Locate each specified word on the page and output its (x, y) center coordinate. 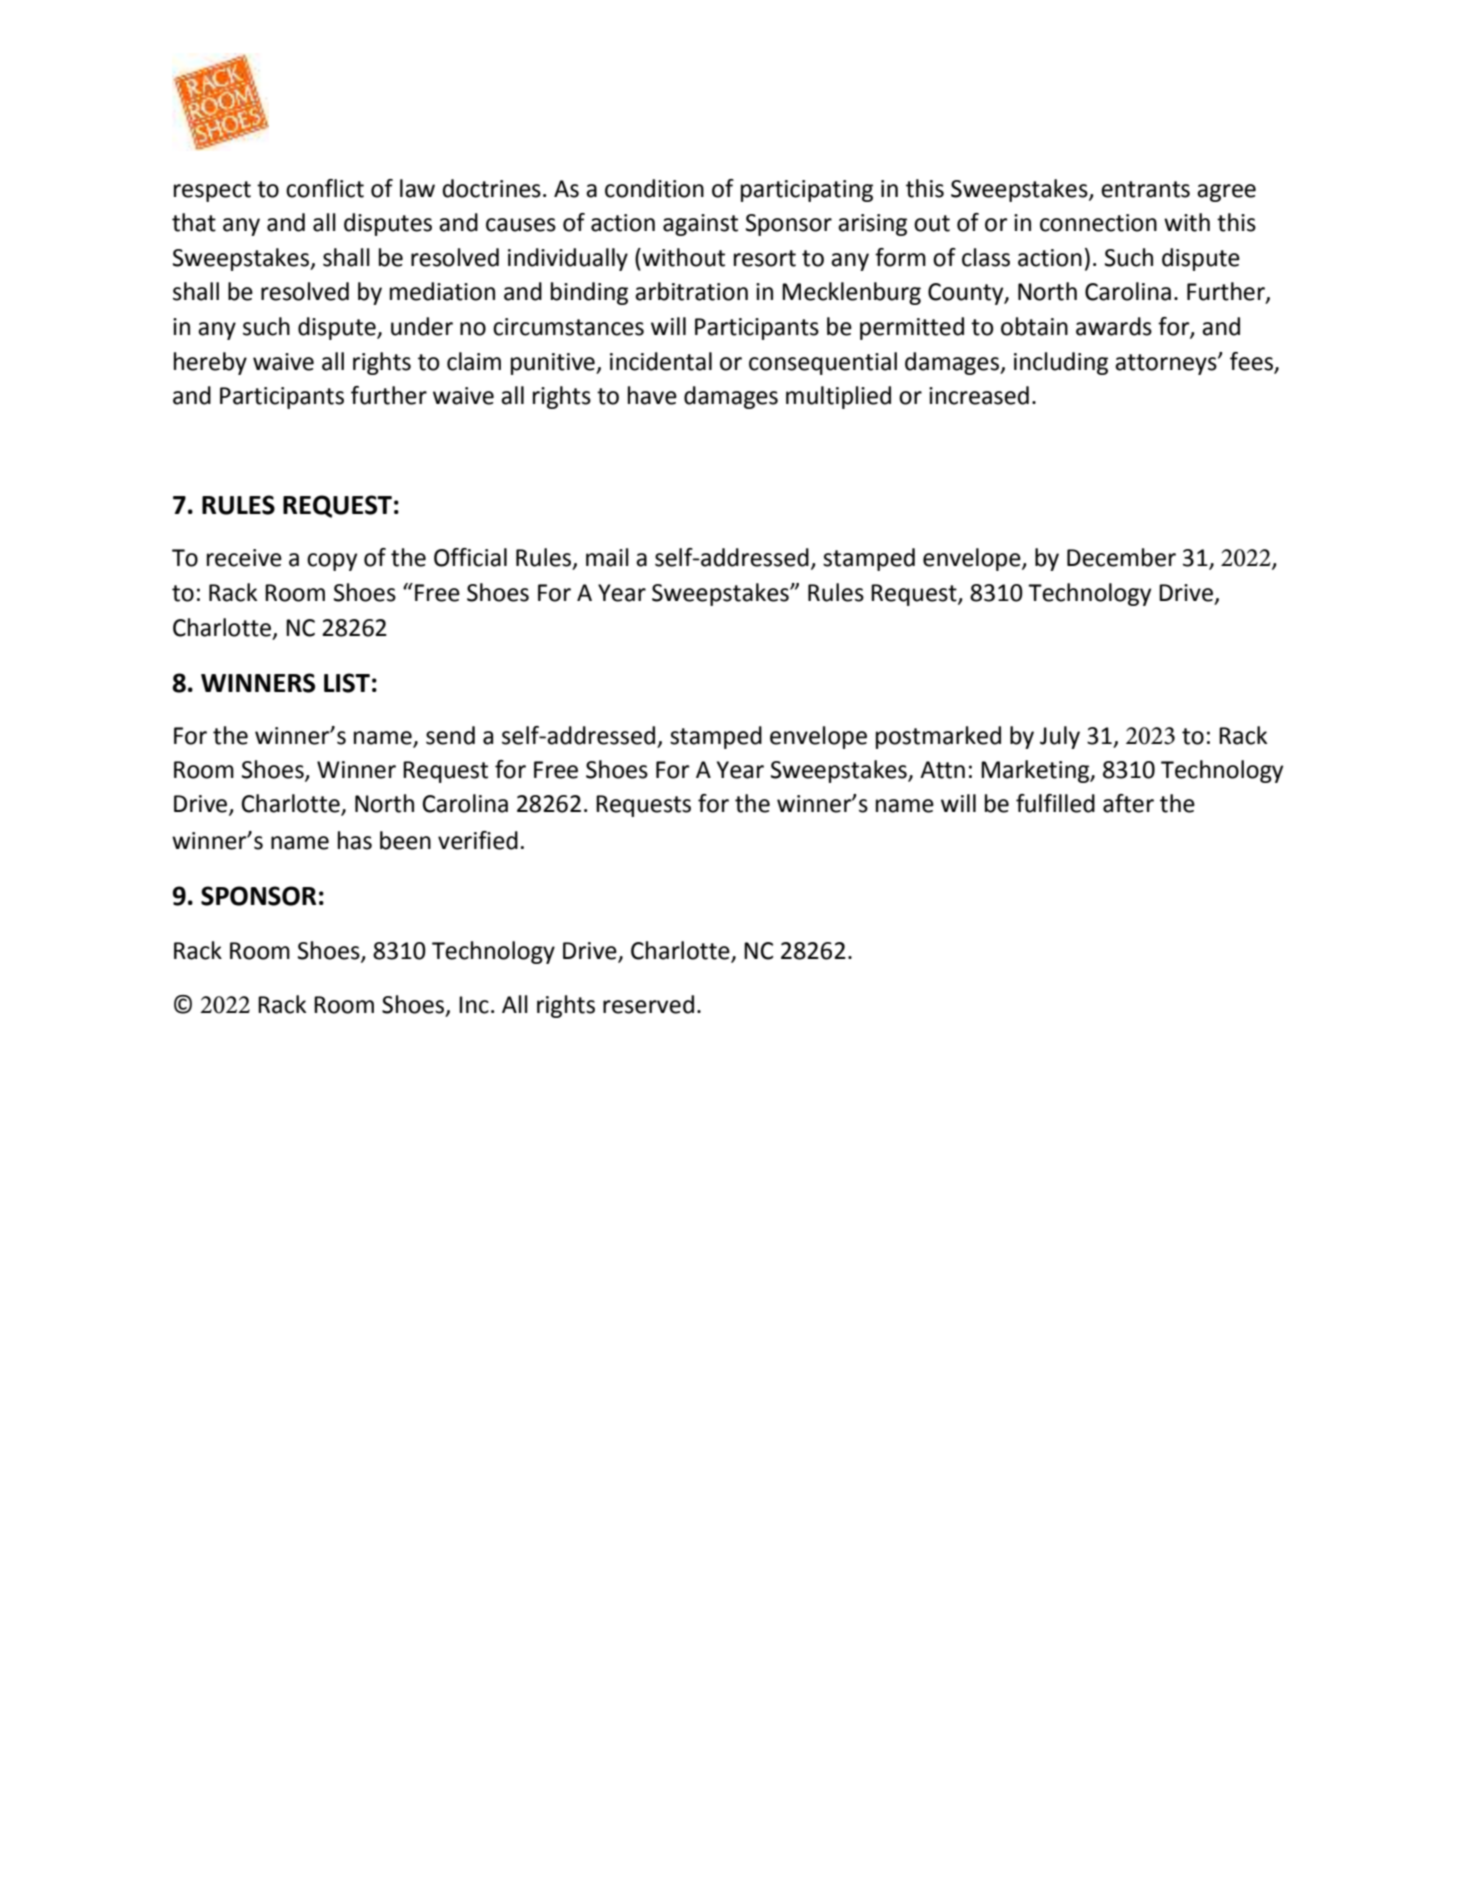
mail (607, 557)
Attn (942, 770)
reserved (648, 1004)
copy (332, 562)
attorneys (1167, 364)
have (652, 395)
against (700, 225)
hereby (210, 363)
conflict (325, 188)
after (1128, 803)
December (1121, 557)
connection (1098, 223)
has (355, 840)
